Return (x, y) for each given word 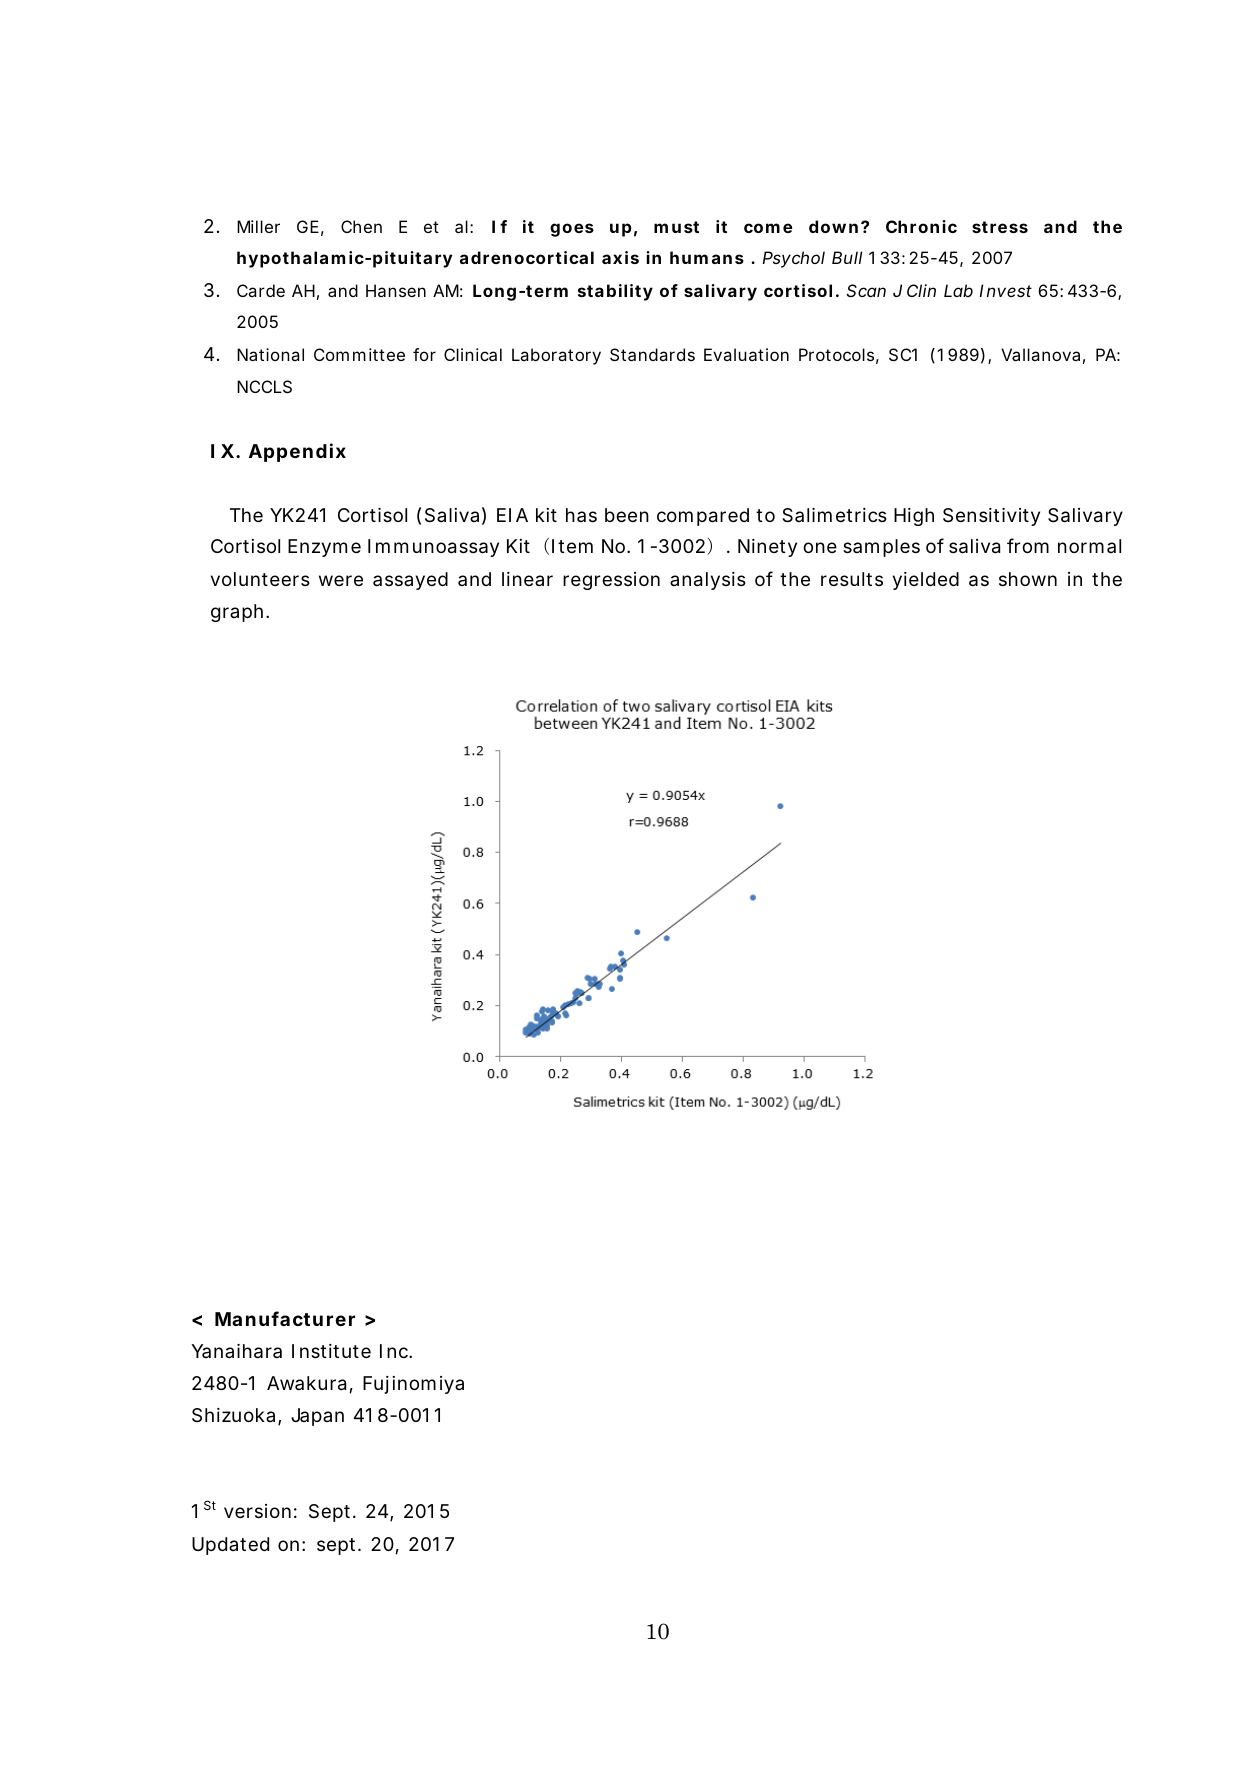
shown (1028, 579)
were (341, 580)
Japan (317, 1417)
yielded (926, 581)
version (257, 1511)
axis (620, 257)
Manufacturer (285, 1318)
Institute (331, 1351)
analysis (708, 581)
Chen (361, 226)
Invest (1005, 290)
